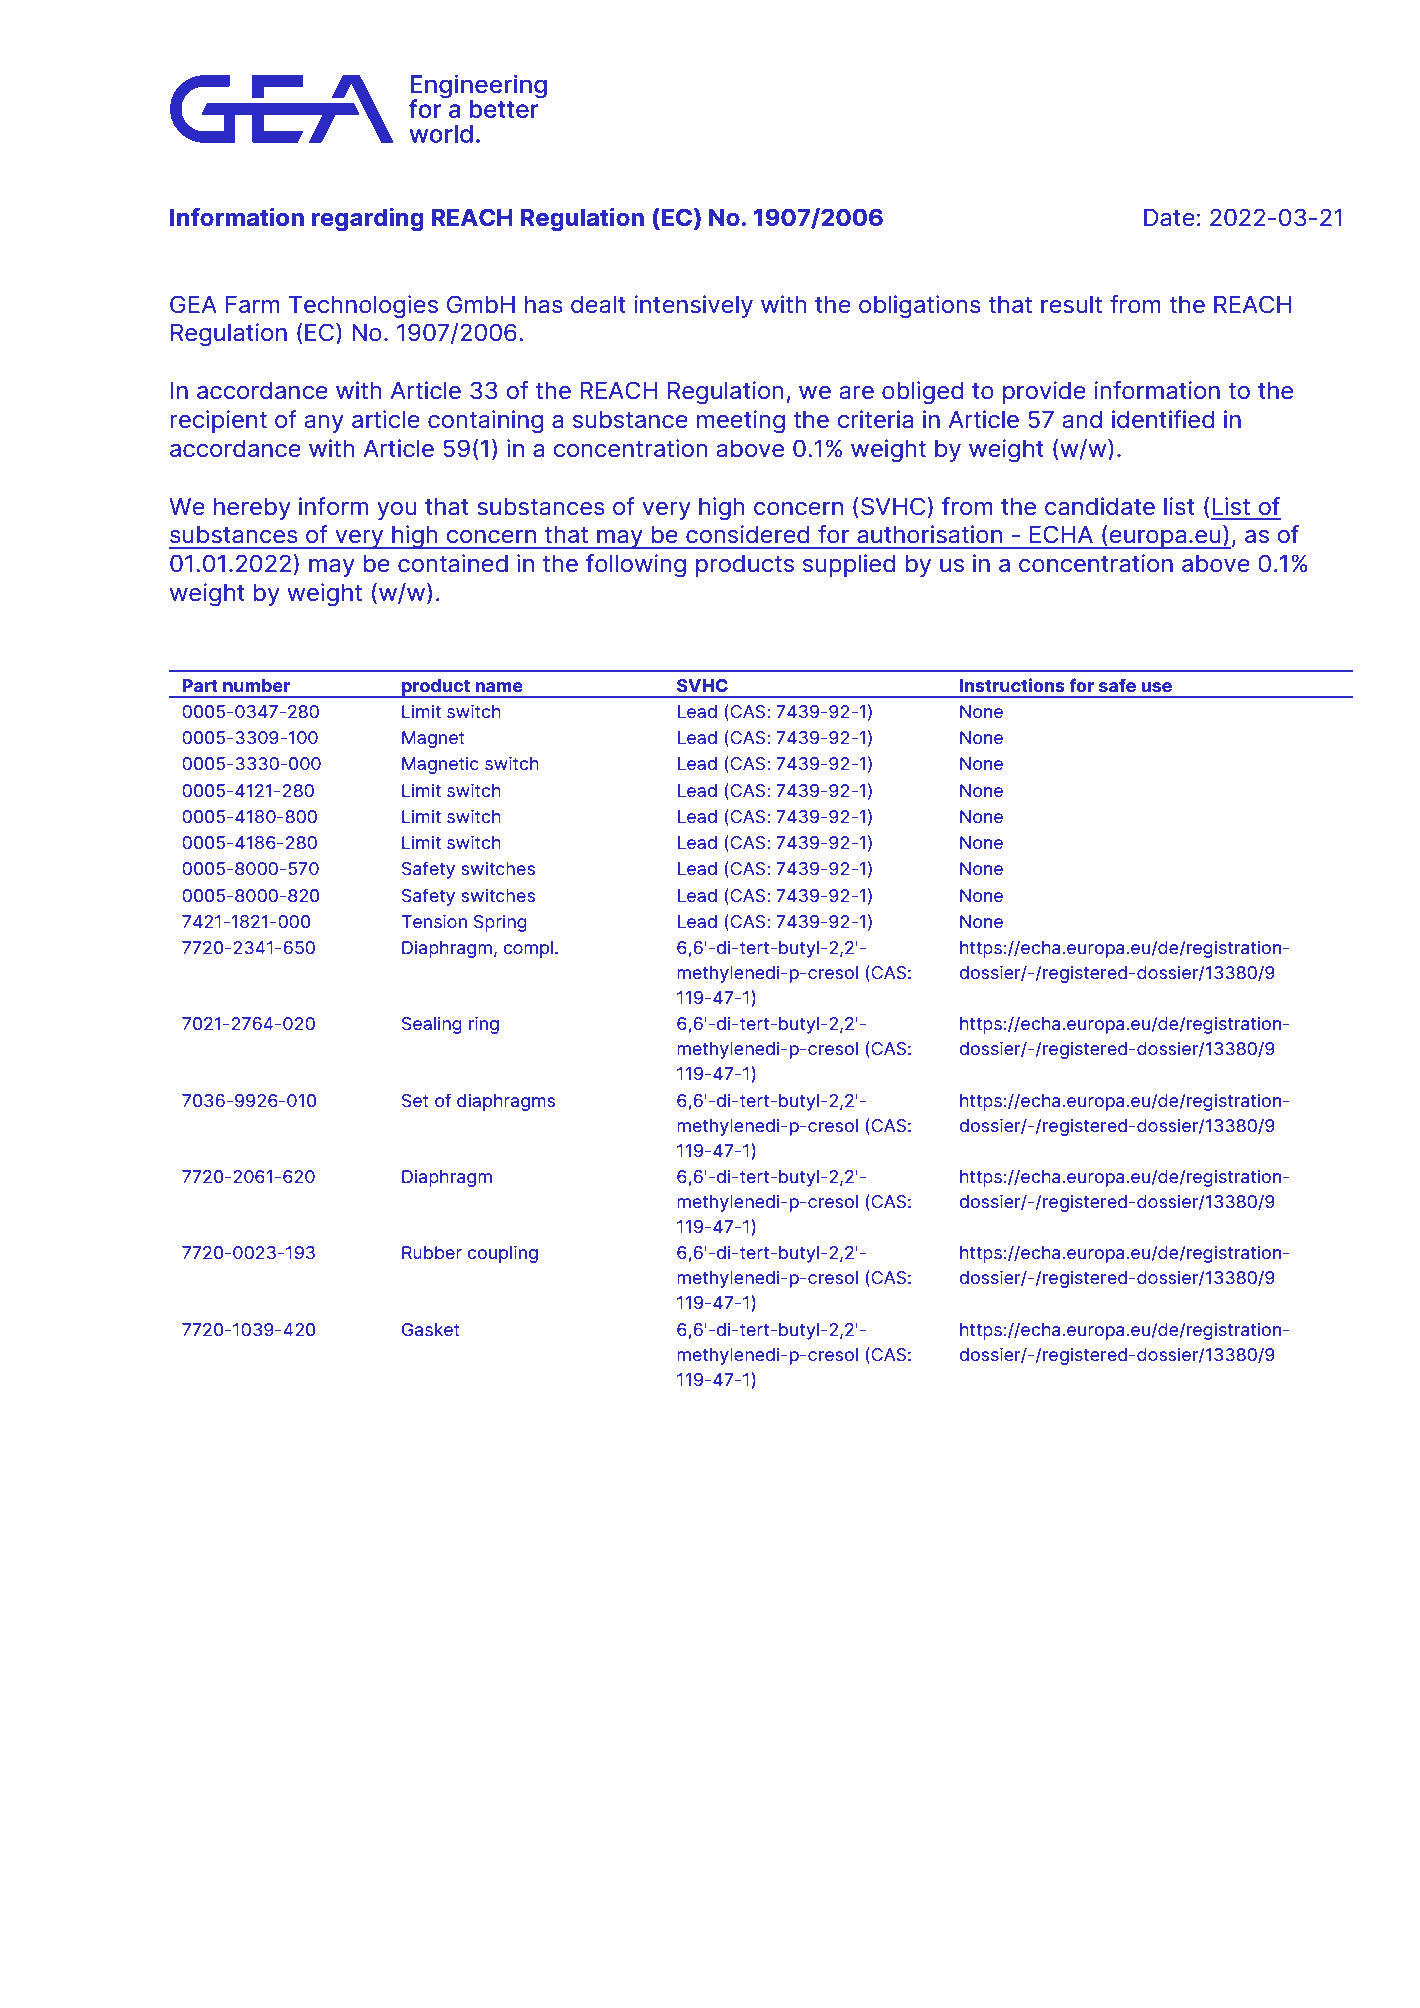 The height and width of the image is (2008, 1420). Describe the element at coordinates (431, 1329) in the image. I see `Gasket` at that location.
